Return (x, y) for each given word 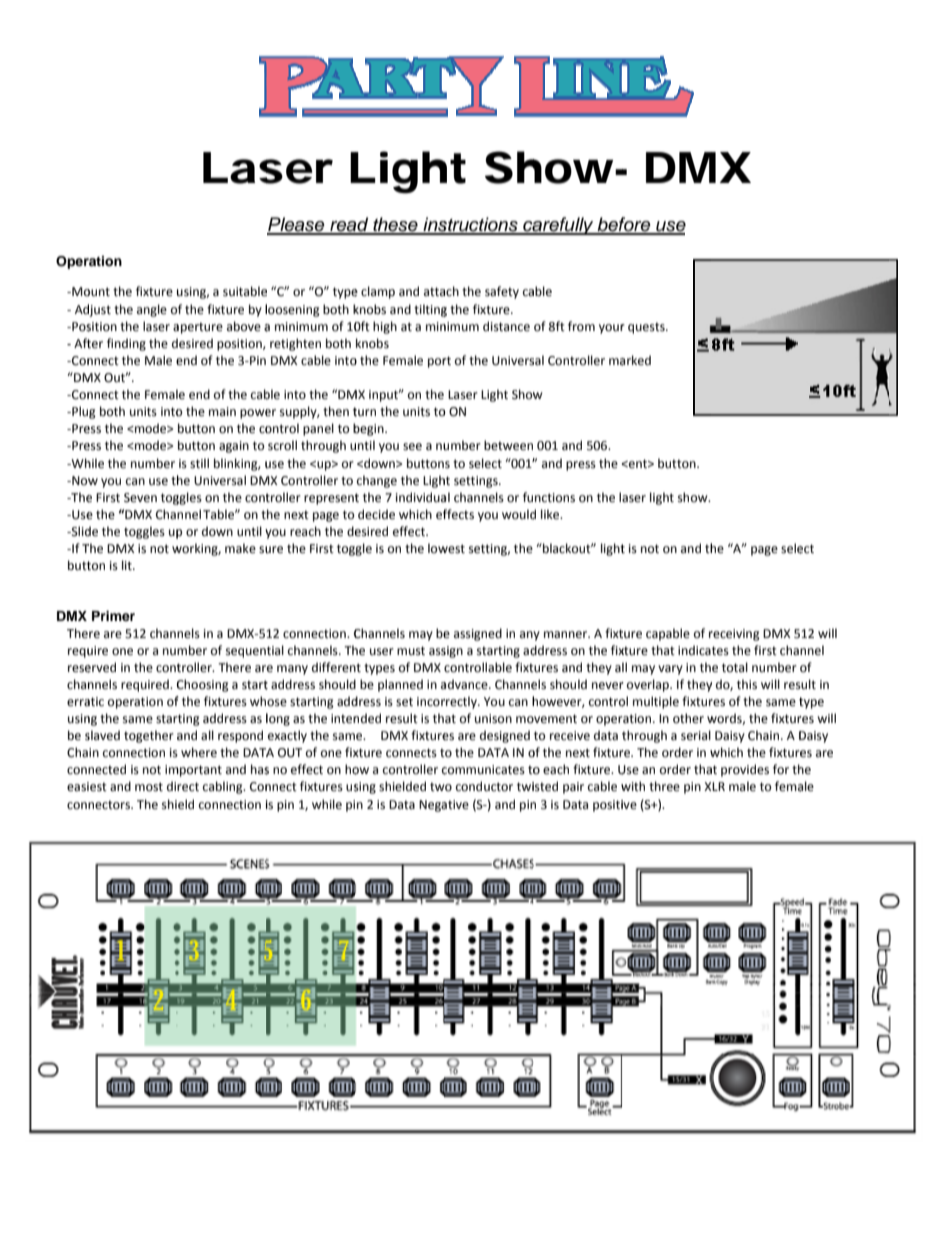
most (149, 787)
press (581, 466)
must (411, 651)
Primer (113, 616)
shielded (402, 786)
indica (694, 650)
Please (297, 225)
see (412, 447)
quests (647, 328)
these (395, 225)
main (222, 411)
